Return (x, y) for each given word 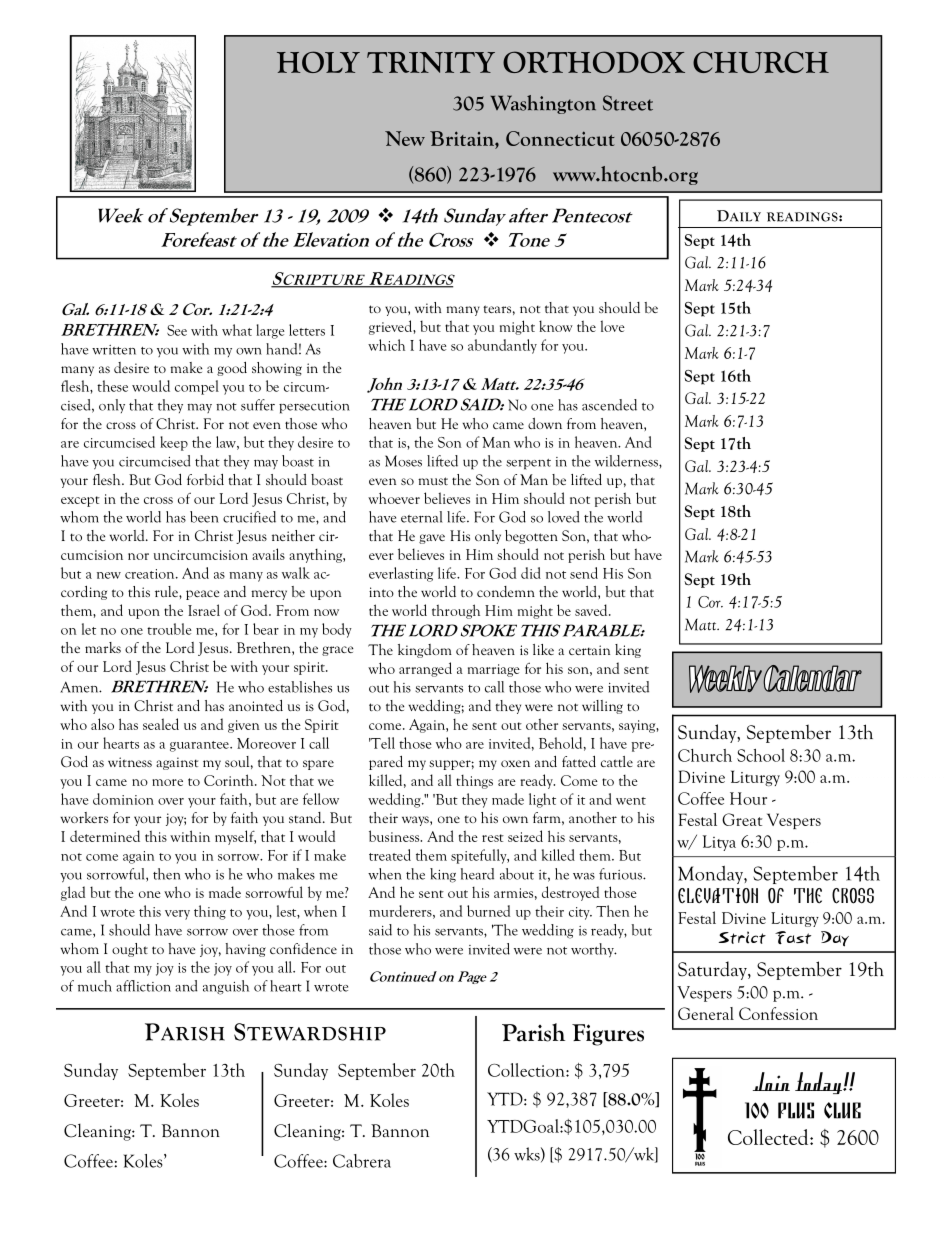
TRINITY (431, 62)
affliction (143, 986)
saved (592, 610)
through (456, 611)
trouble (169, 629)
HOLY (318, 62)
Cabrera (362, 1161)
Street (628, 103)
